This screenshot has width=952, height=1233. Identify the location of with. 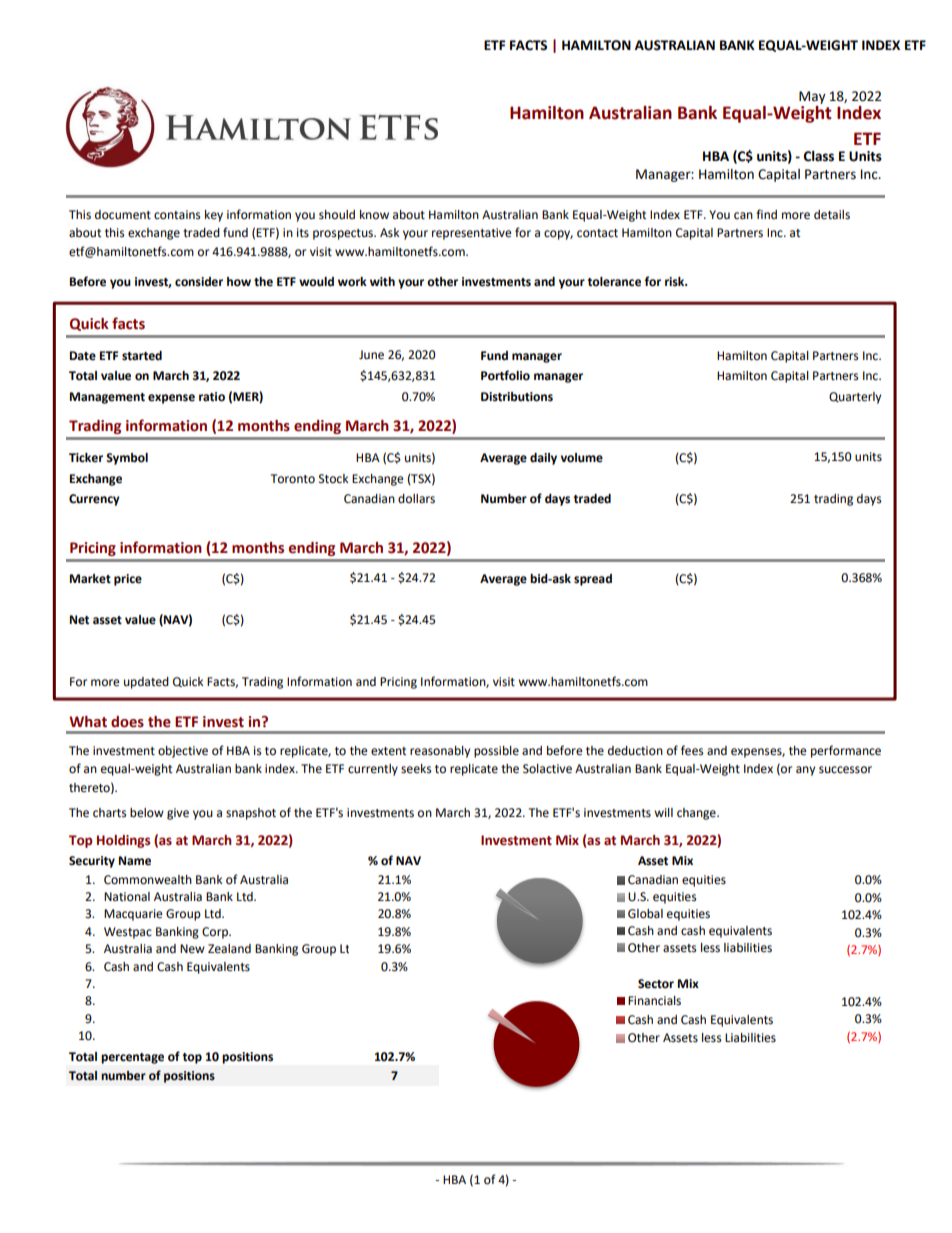
(382, 281).
